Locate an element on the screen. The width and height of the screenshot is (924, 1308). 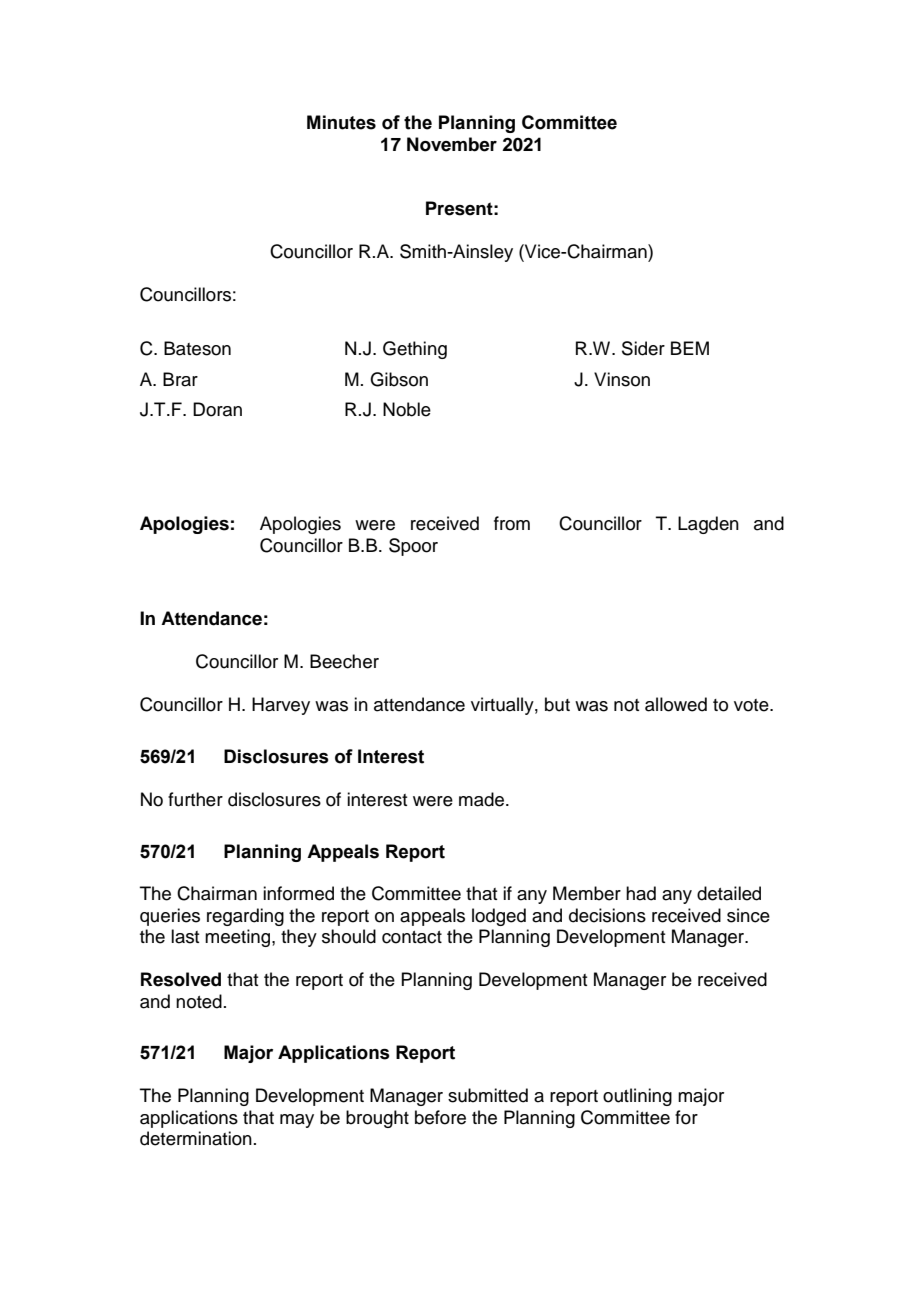
allowed is located at coordinates (676, 704).
